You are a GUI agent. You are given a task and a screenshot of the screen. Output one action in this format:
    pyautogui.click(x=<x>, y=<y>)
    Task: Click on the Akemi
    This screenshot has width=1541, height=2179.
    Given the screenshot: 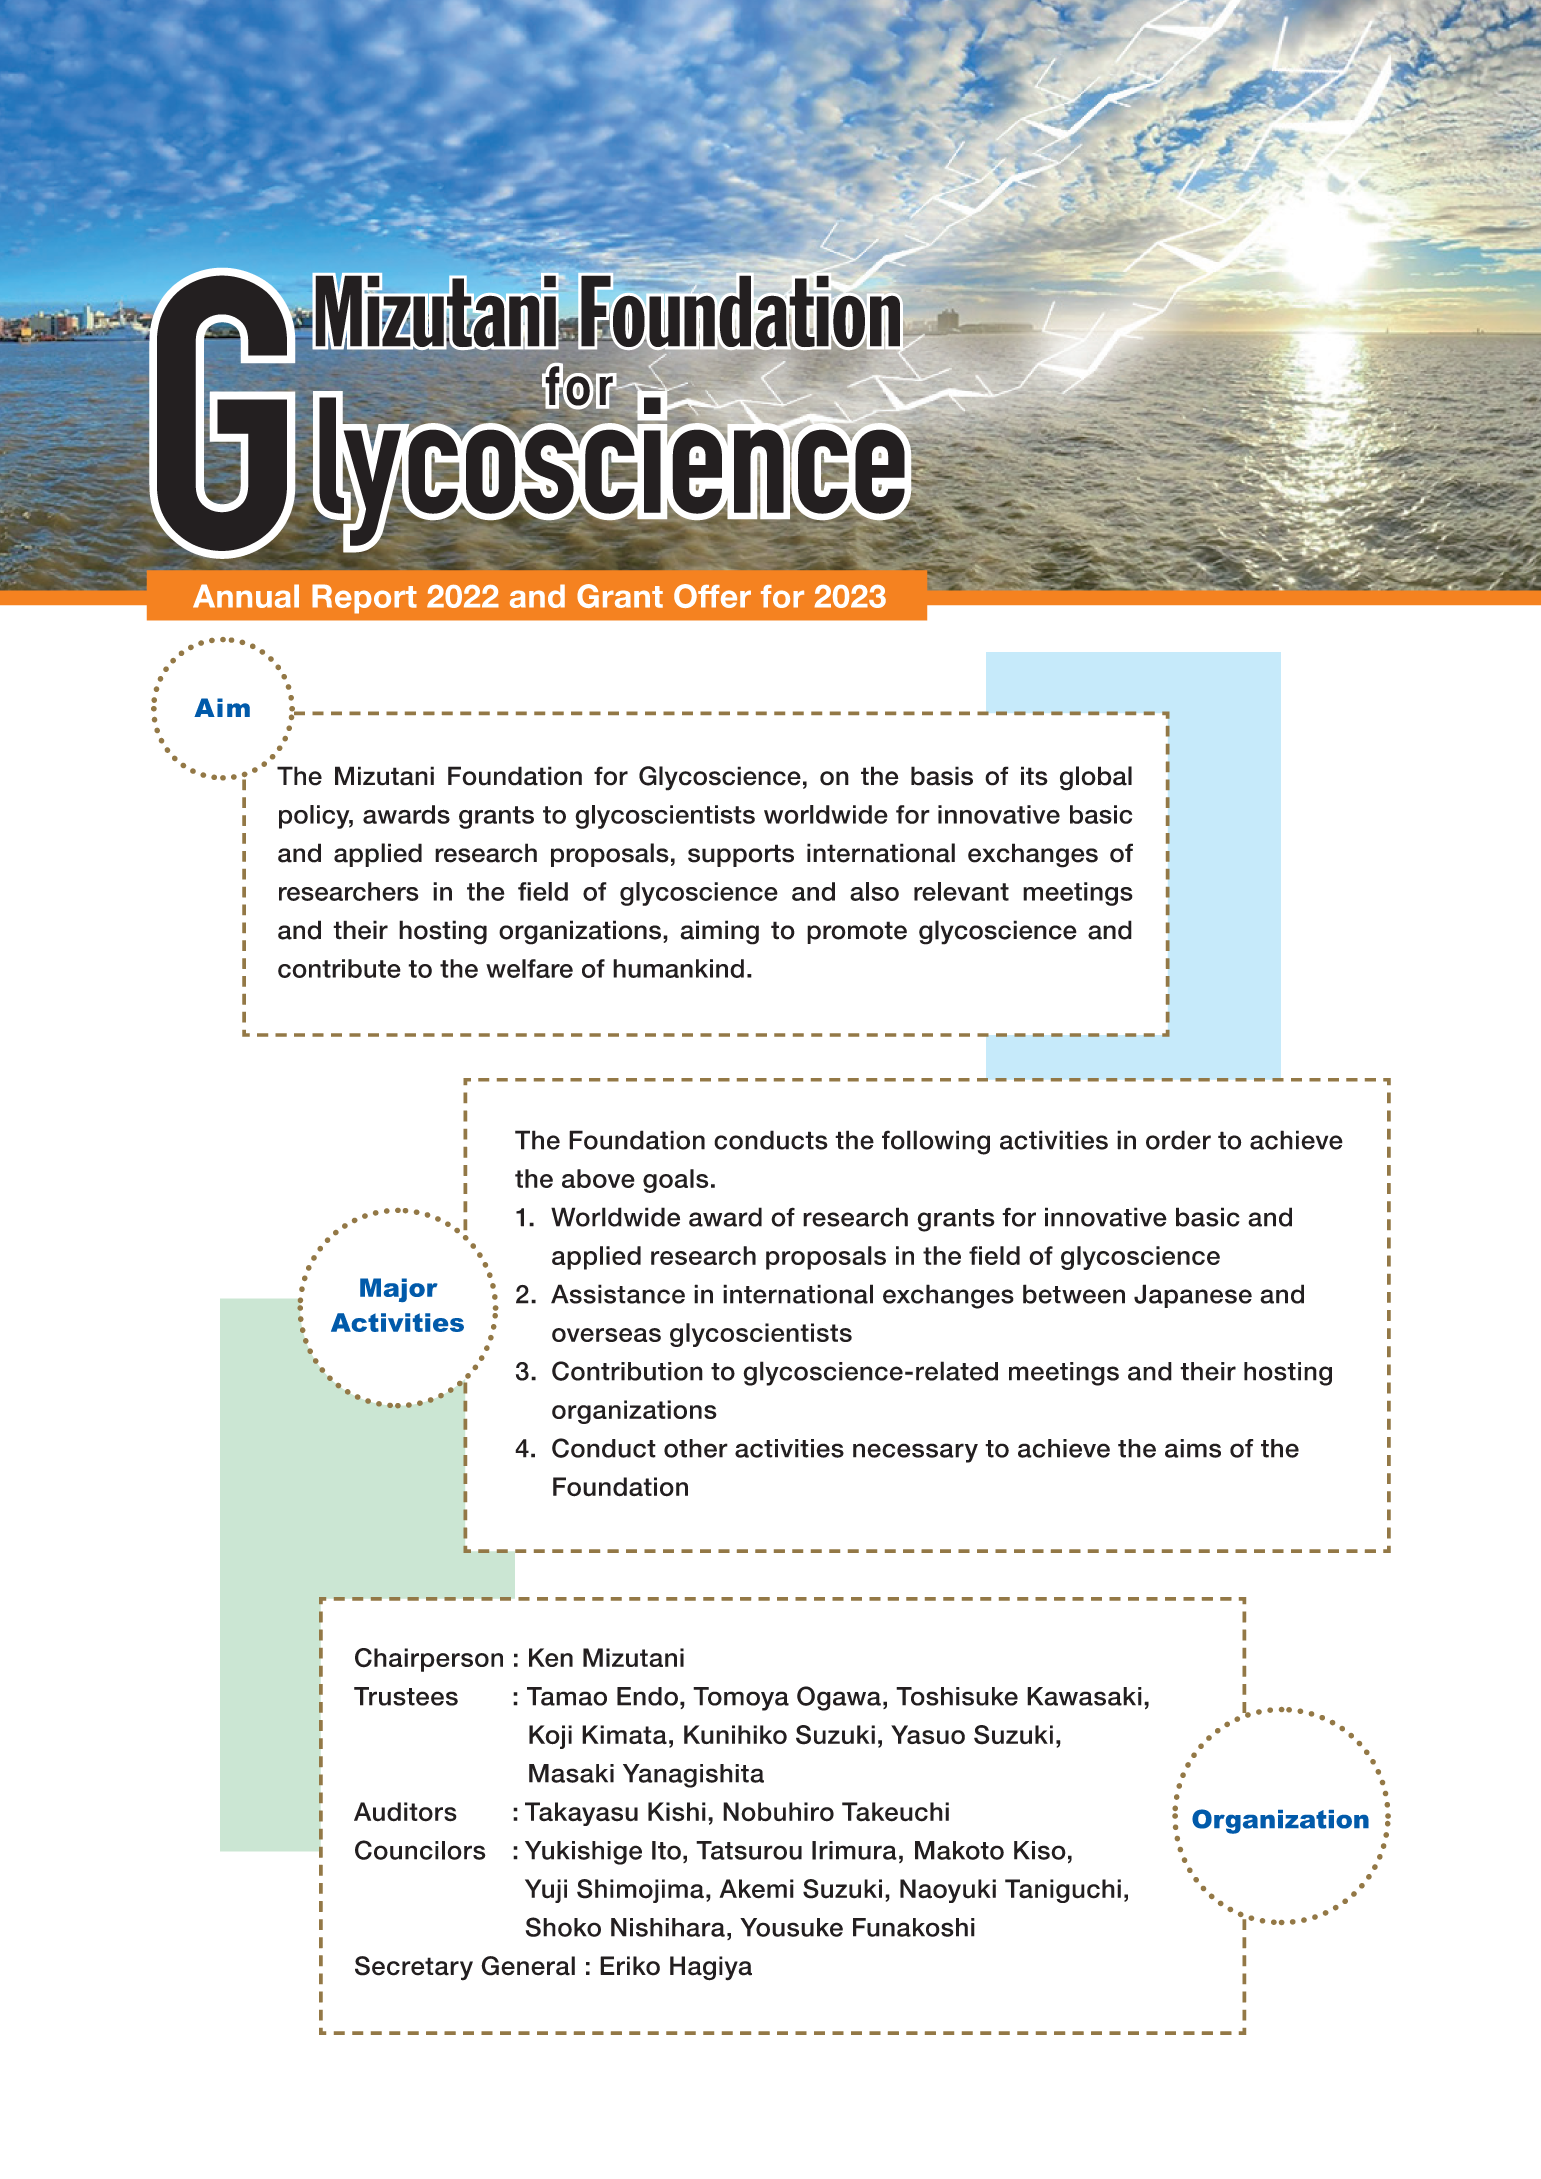 What is the action you would take?
    pyautogui.click(x=756, y=1889)
